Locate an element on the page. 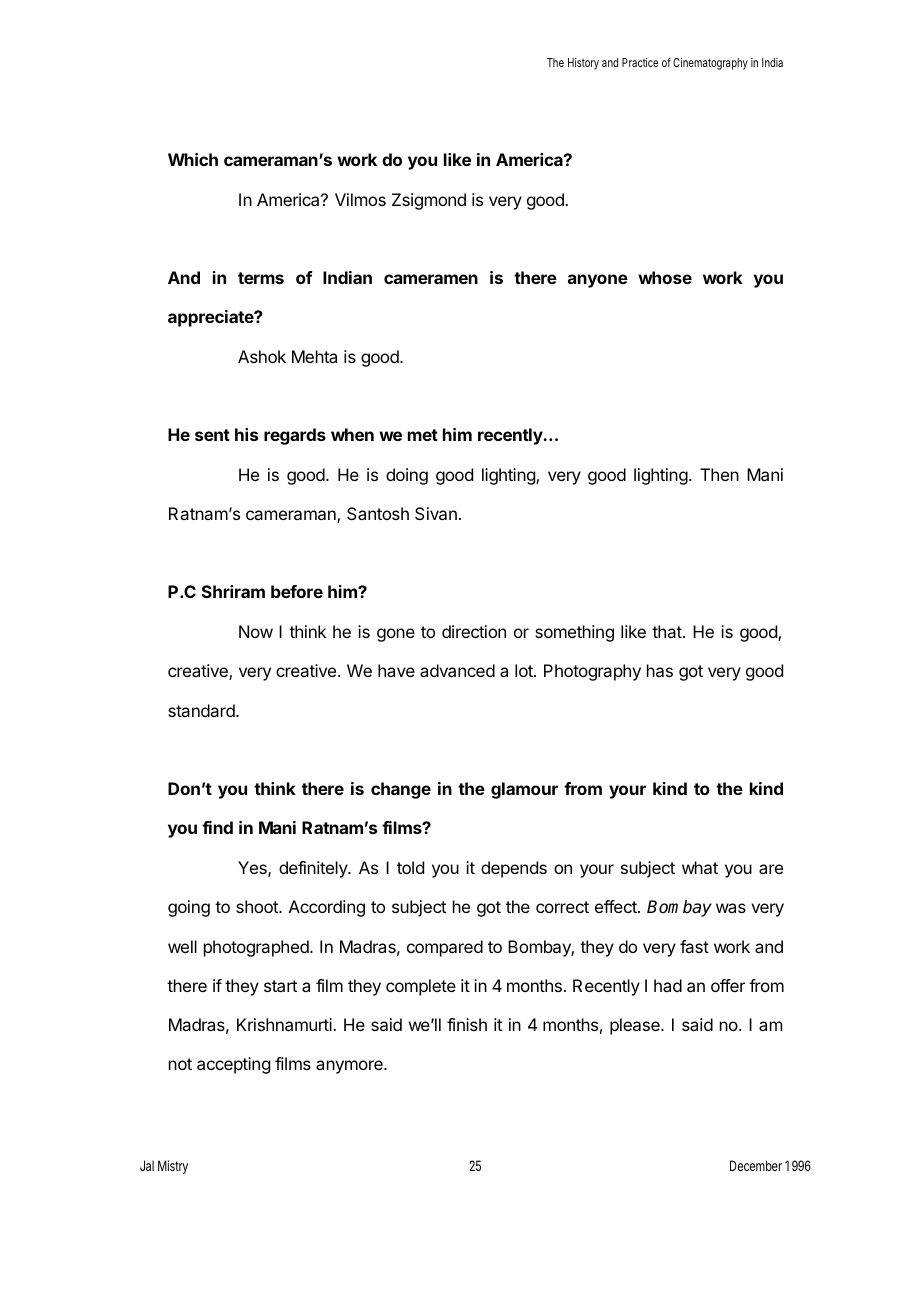  accepting is located at coordinates (233, 1065).
